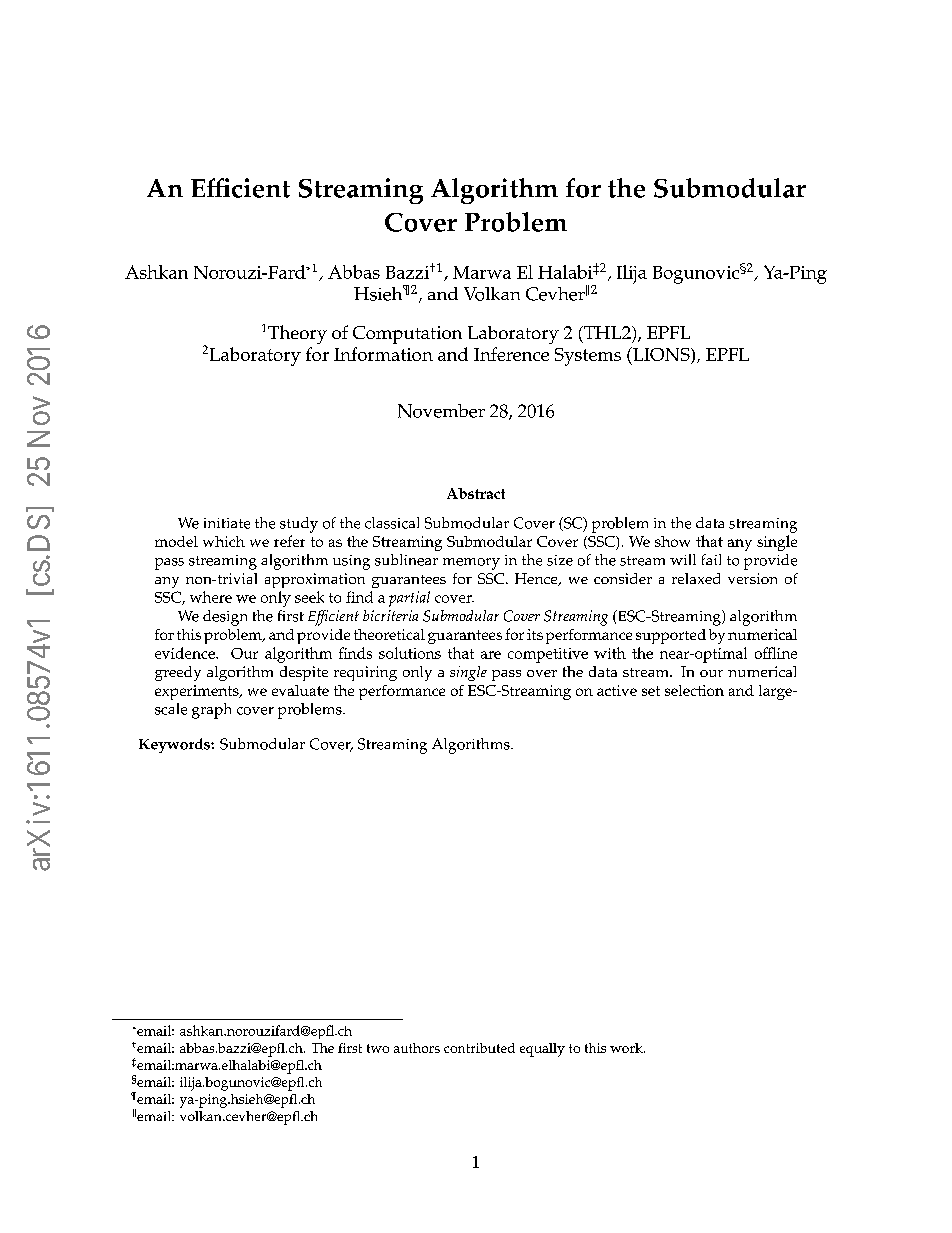 The height and width of the screenshot is (1233, 952). What do you see at coordinates (378, 1048) in the screenshot?
I see `two` at bounding box center [378, 1048].
